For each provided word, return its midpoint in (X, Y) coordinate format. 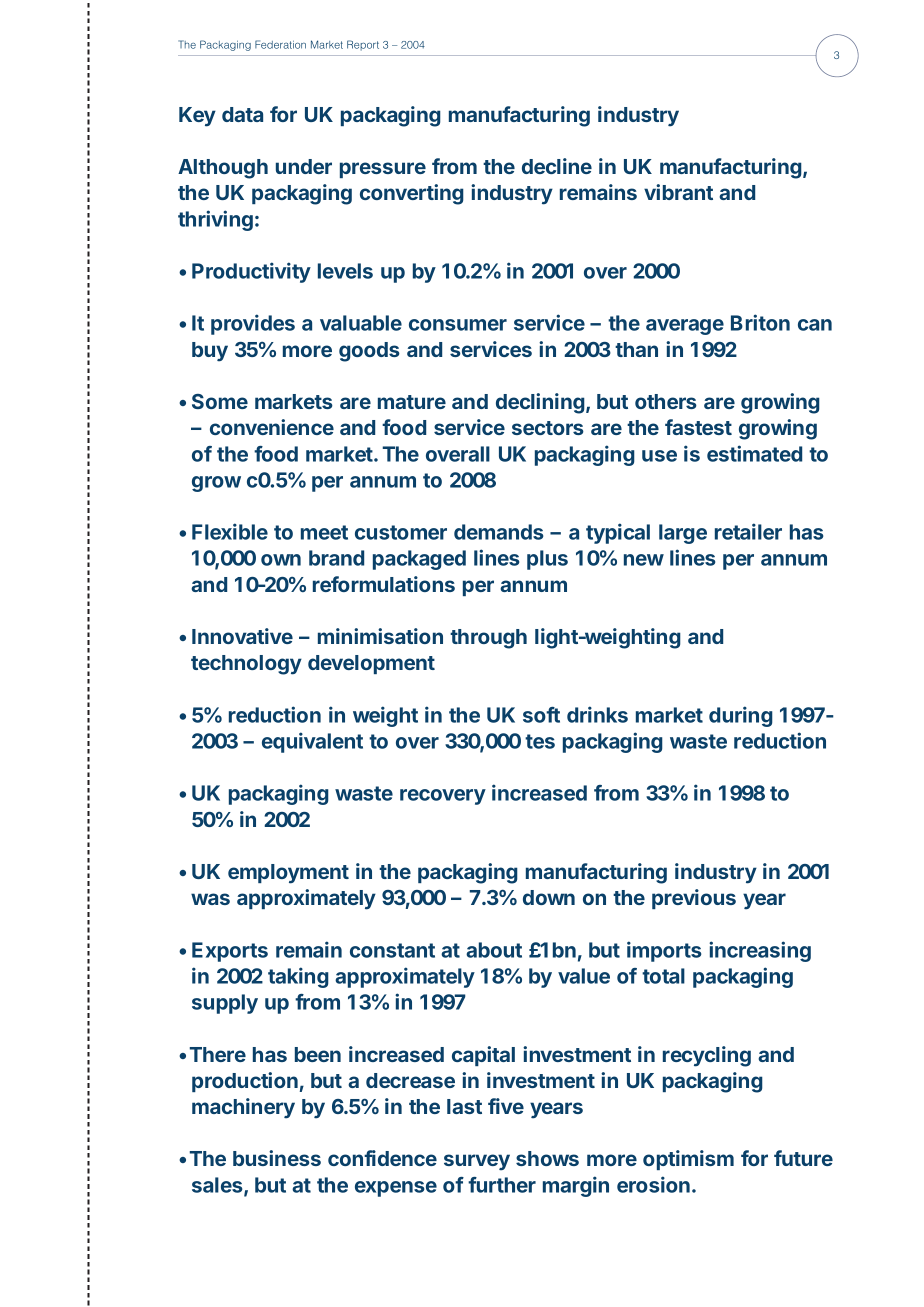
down (549, 897)
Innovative (242, 636)
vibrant (678, 192)
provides (253, 324)
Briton (760, 322)
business (277, 1158)
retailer (748, 531)
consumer (458, 325)
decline (557, 166)
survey (477, 1162)
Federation (280, 44)
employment (288, 874)
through (488, 639)
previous (694, 899)
